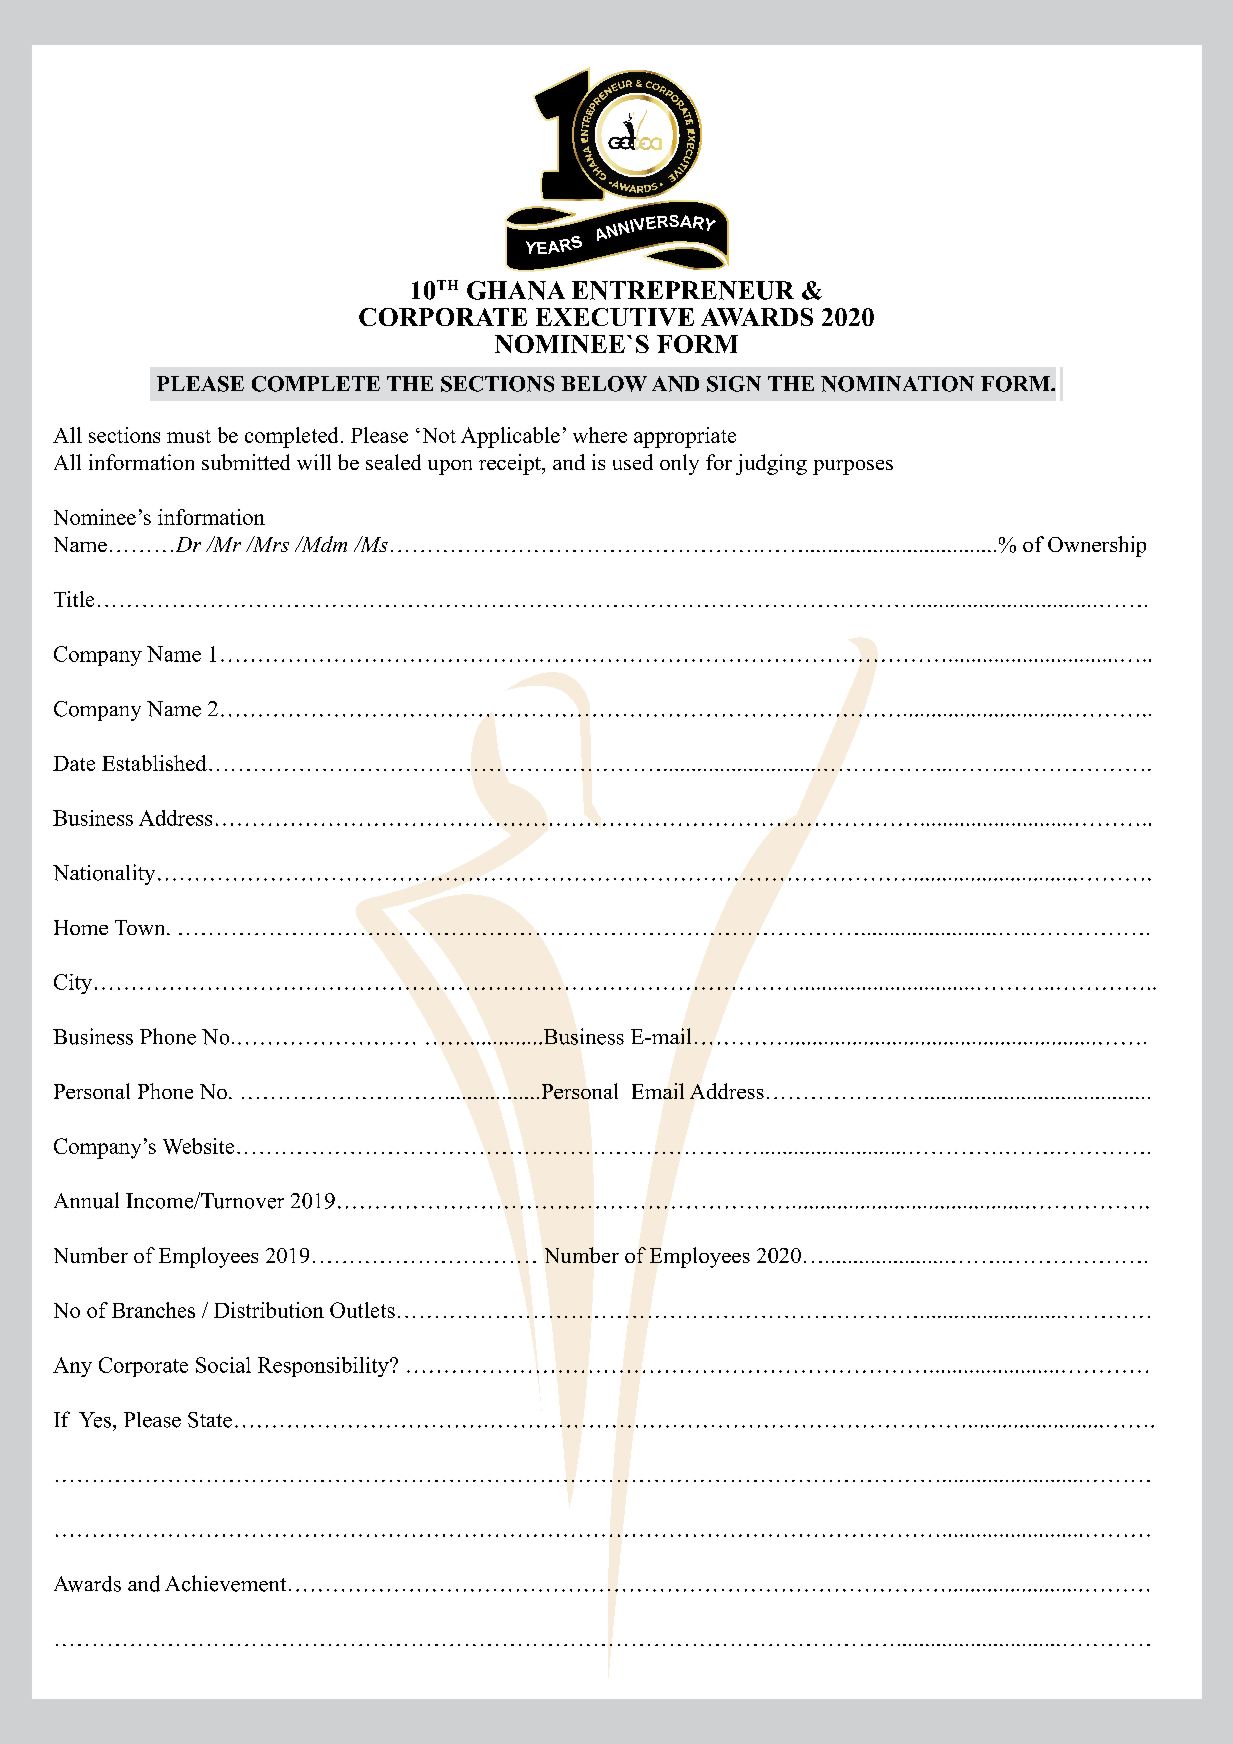  Describe the element at coordinates (322, 544) in the page. I see `Mdm` at that location.
